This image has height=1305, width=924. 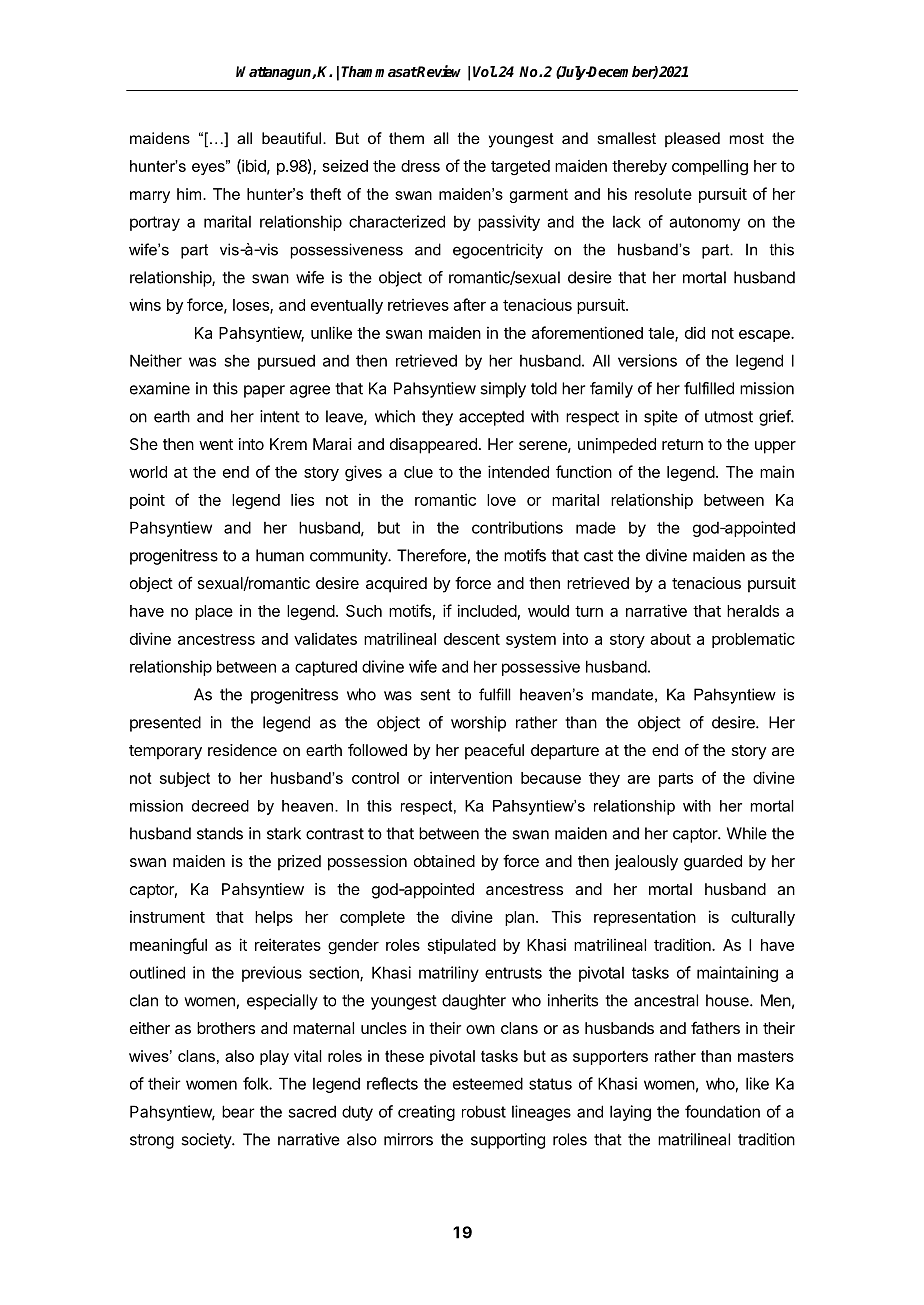 I want to click on place, so click(x=214, y=612).
